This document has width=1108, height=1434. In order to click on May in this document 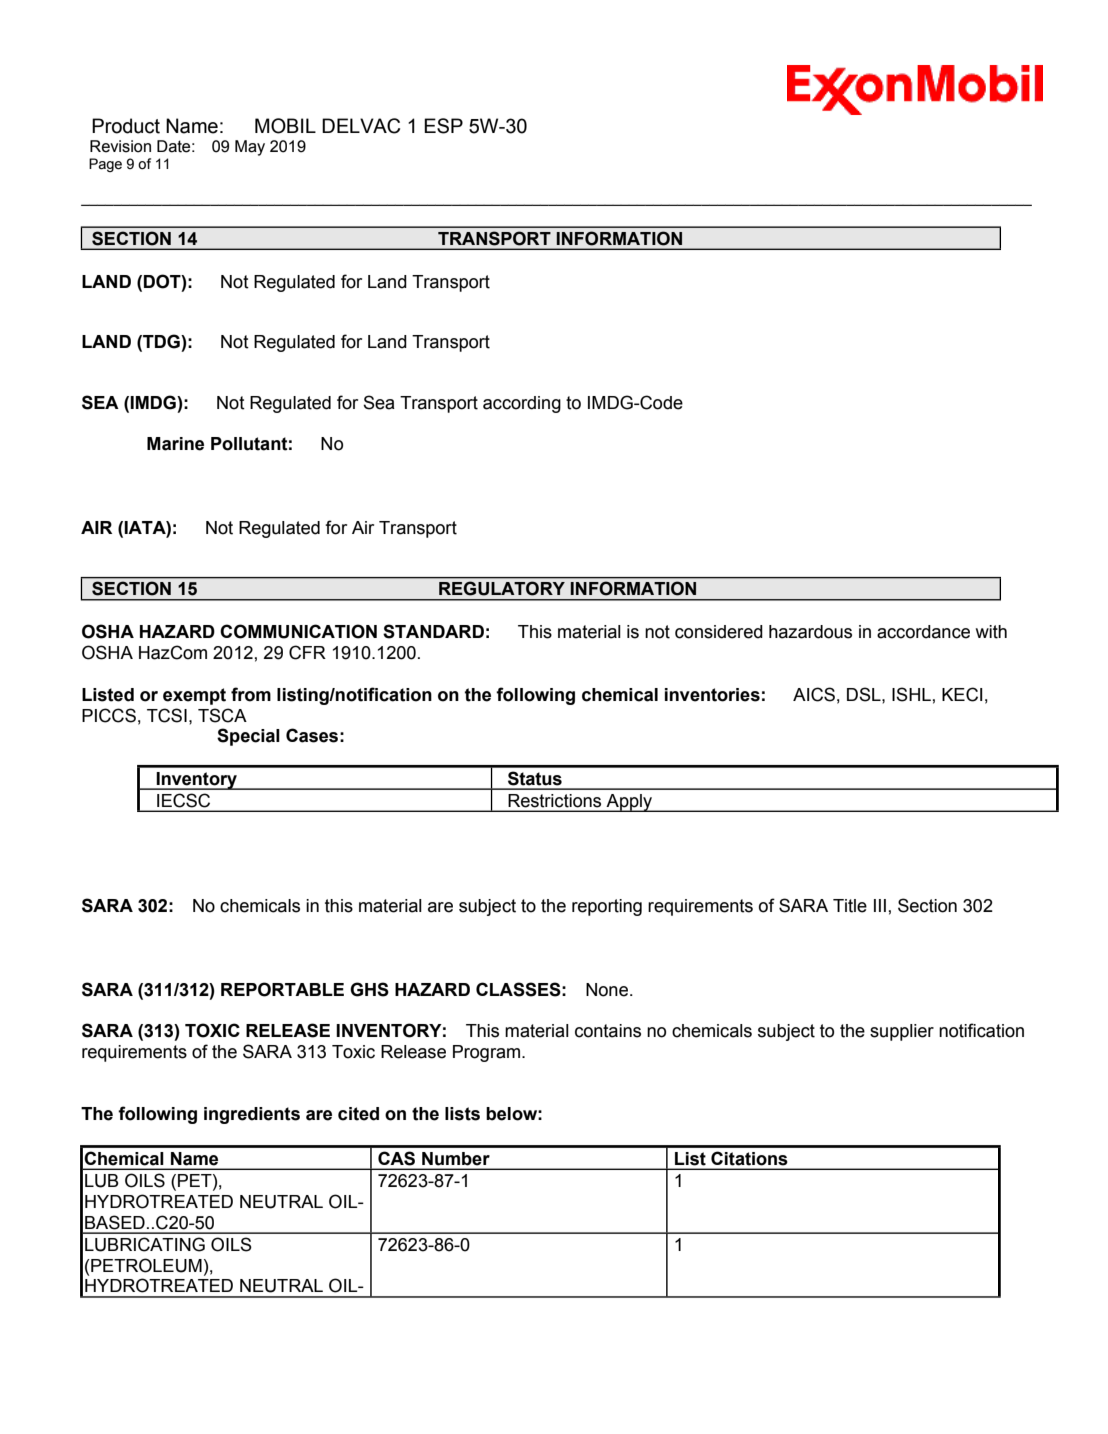, I will do `click(250, 148)`.
